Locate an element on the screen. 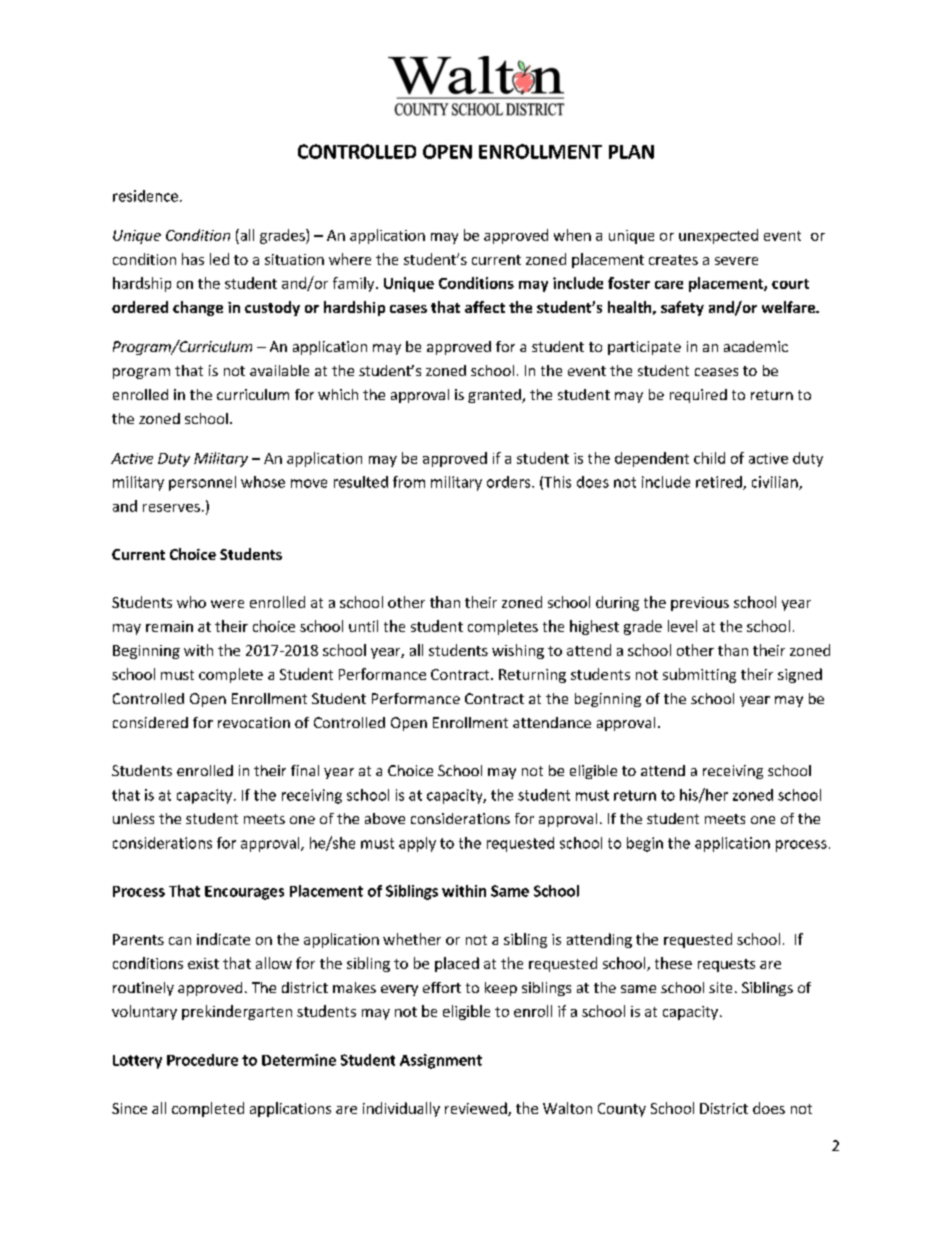  required is located at coordinates (698, 396).
